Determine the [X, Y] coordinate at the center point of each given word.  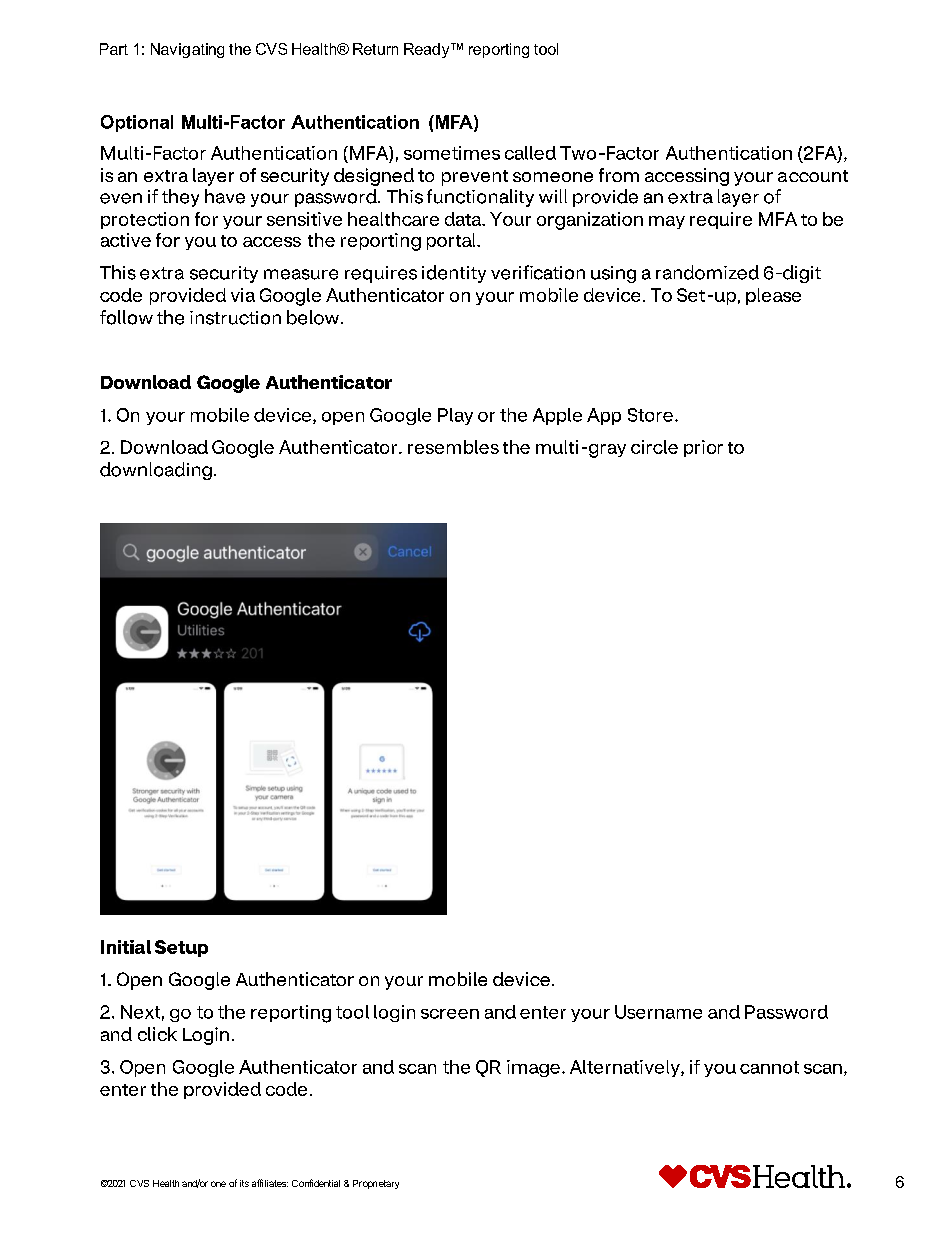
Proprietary [376, 1184]
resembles [453, 447]
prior [703, 448]
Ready [428, 50]
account [813, 176]
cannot [769, 1067]
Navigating [187, 50]
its [244, 1183]
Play [455, 416]
